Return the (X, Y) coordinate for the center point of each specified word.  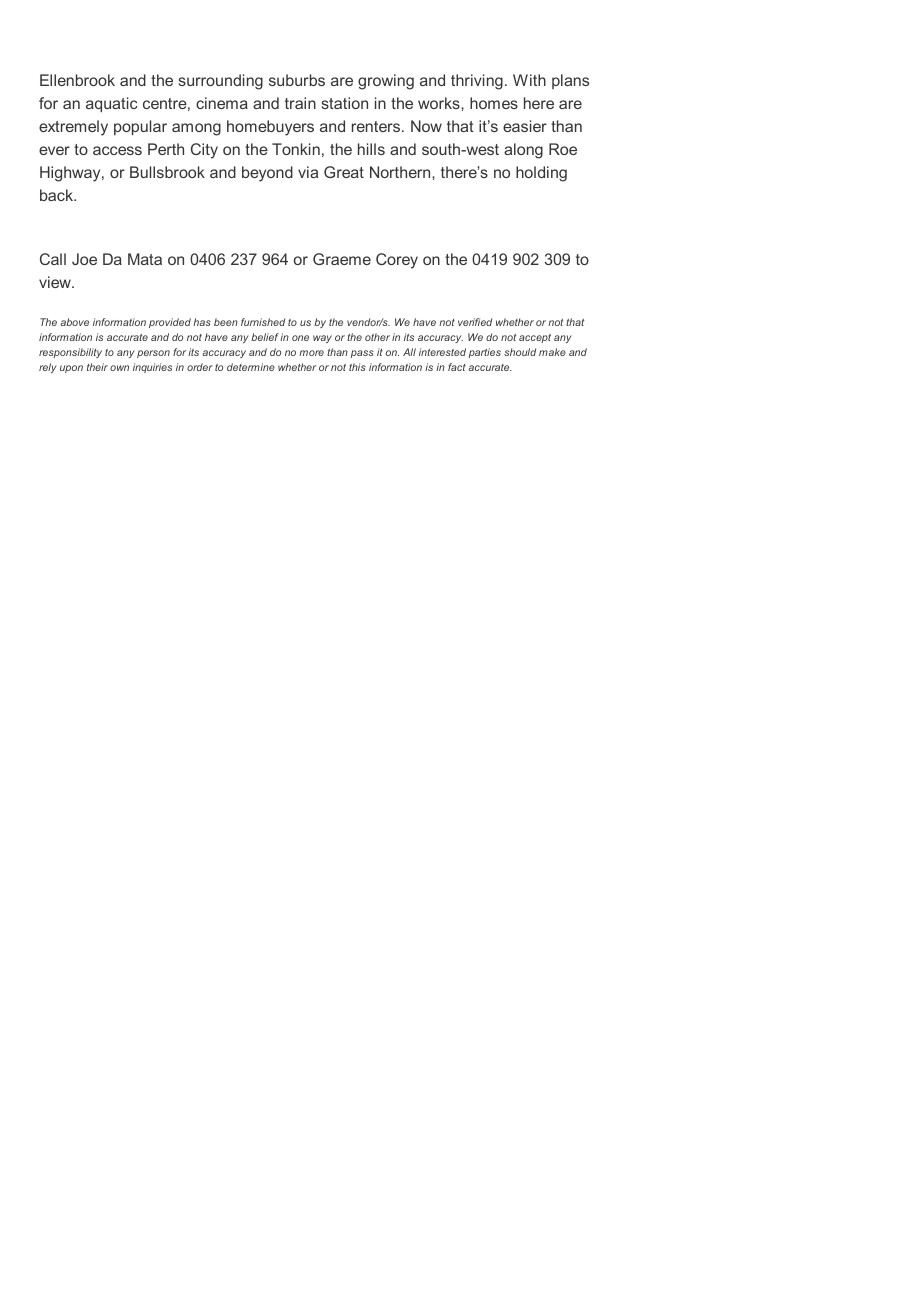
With (529, 80)
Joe (84, 259)
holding (541, 174)
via (308, 172)
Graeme (342, 259)
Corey (397, 261)
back (57, 195)
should (520, 352)
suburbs (297, 80)
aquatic (112, 104)
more (311, 353)
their (97, 367)
